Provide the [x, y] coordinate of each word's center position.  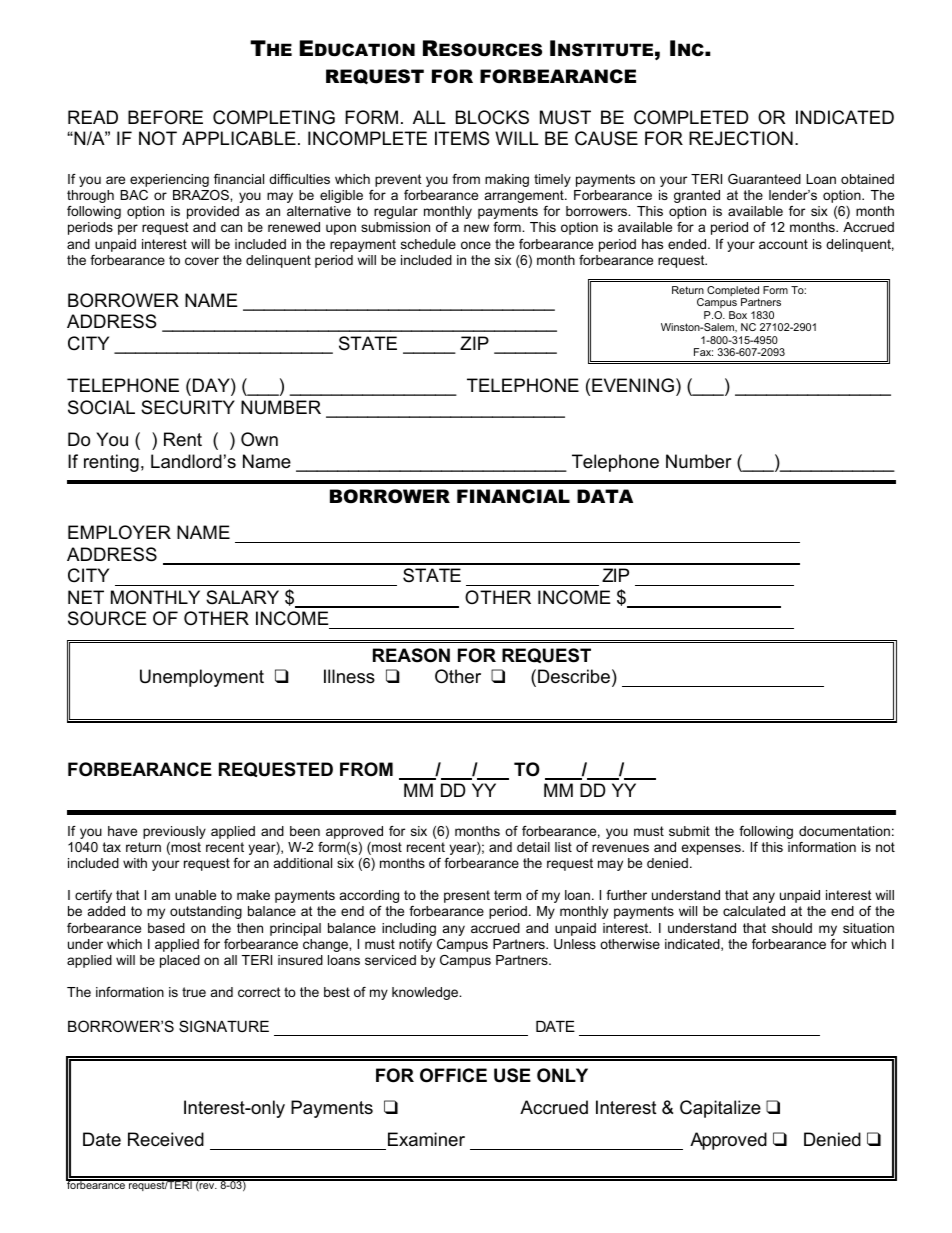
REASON [411, 655]
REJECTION [741, 138]
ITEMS [462, 138]
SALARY [242, 597]
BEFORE [165, 117]
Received [166, 1139]
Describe [574, 676]
